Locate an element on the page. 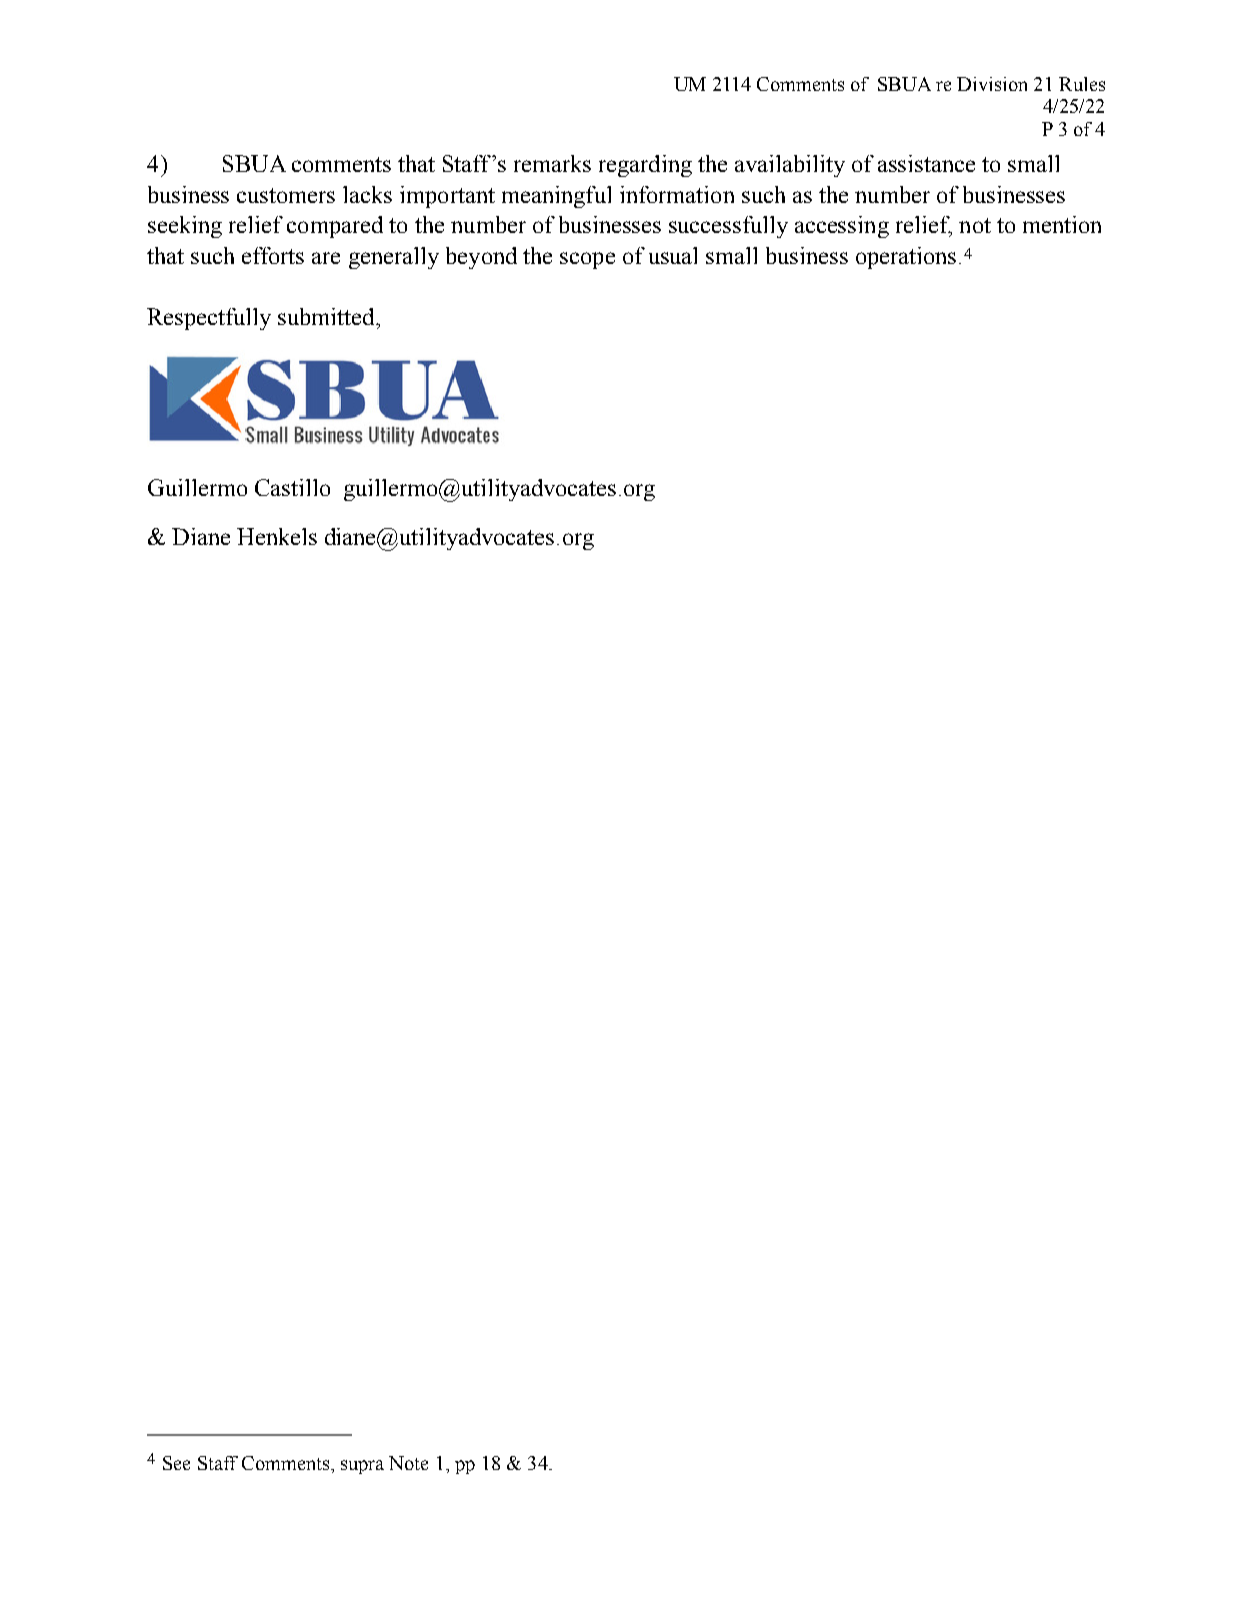 The image size is (1253, 1622). regarding is located at coordinates (645, 166).
